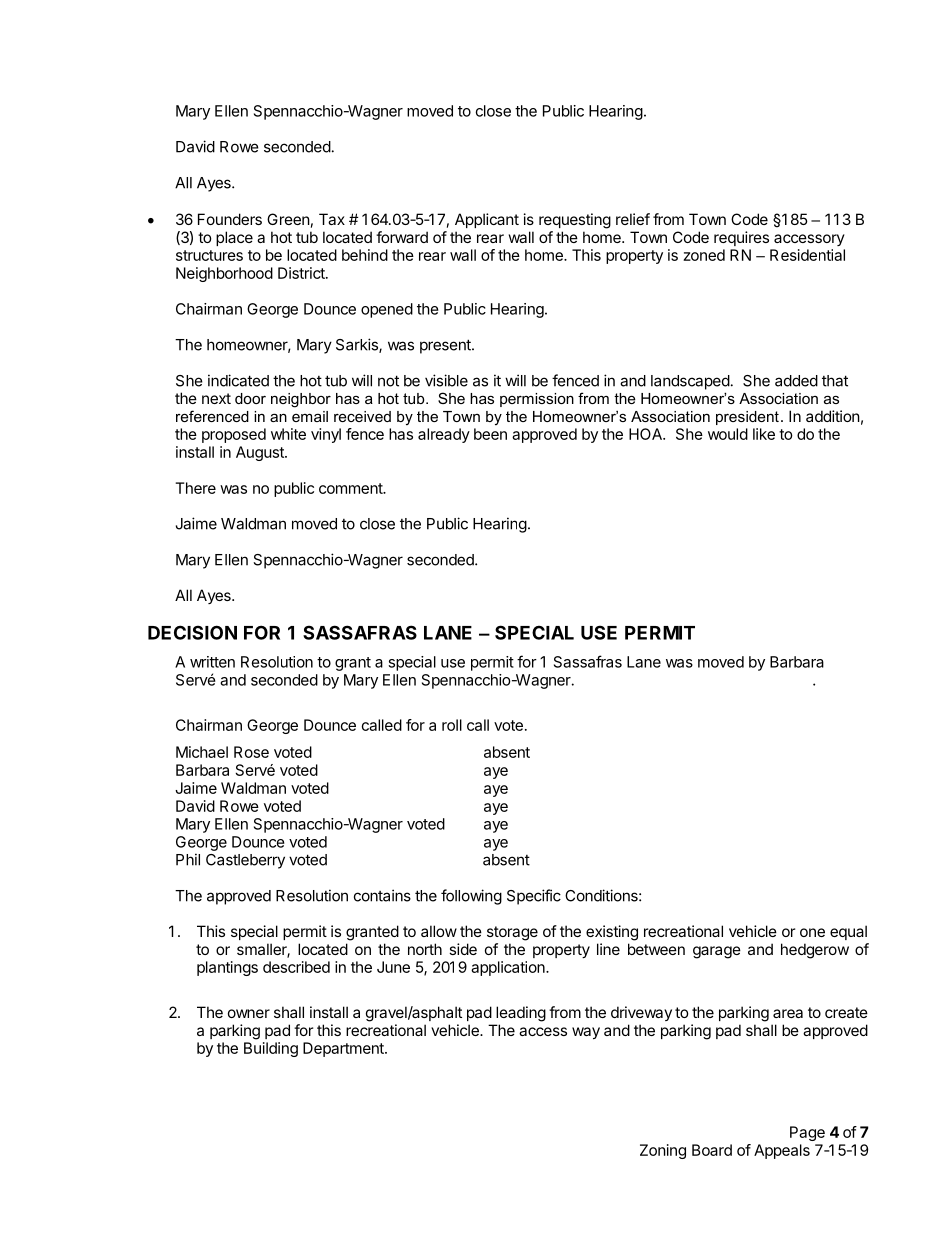 This page has width=952, height=1233. Describe the element at coordinates (487, 220) in the page. I see `Applicant` at that location.
